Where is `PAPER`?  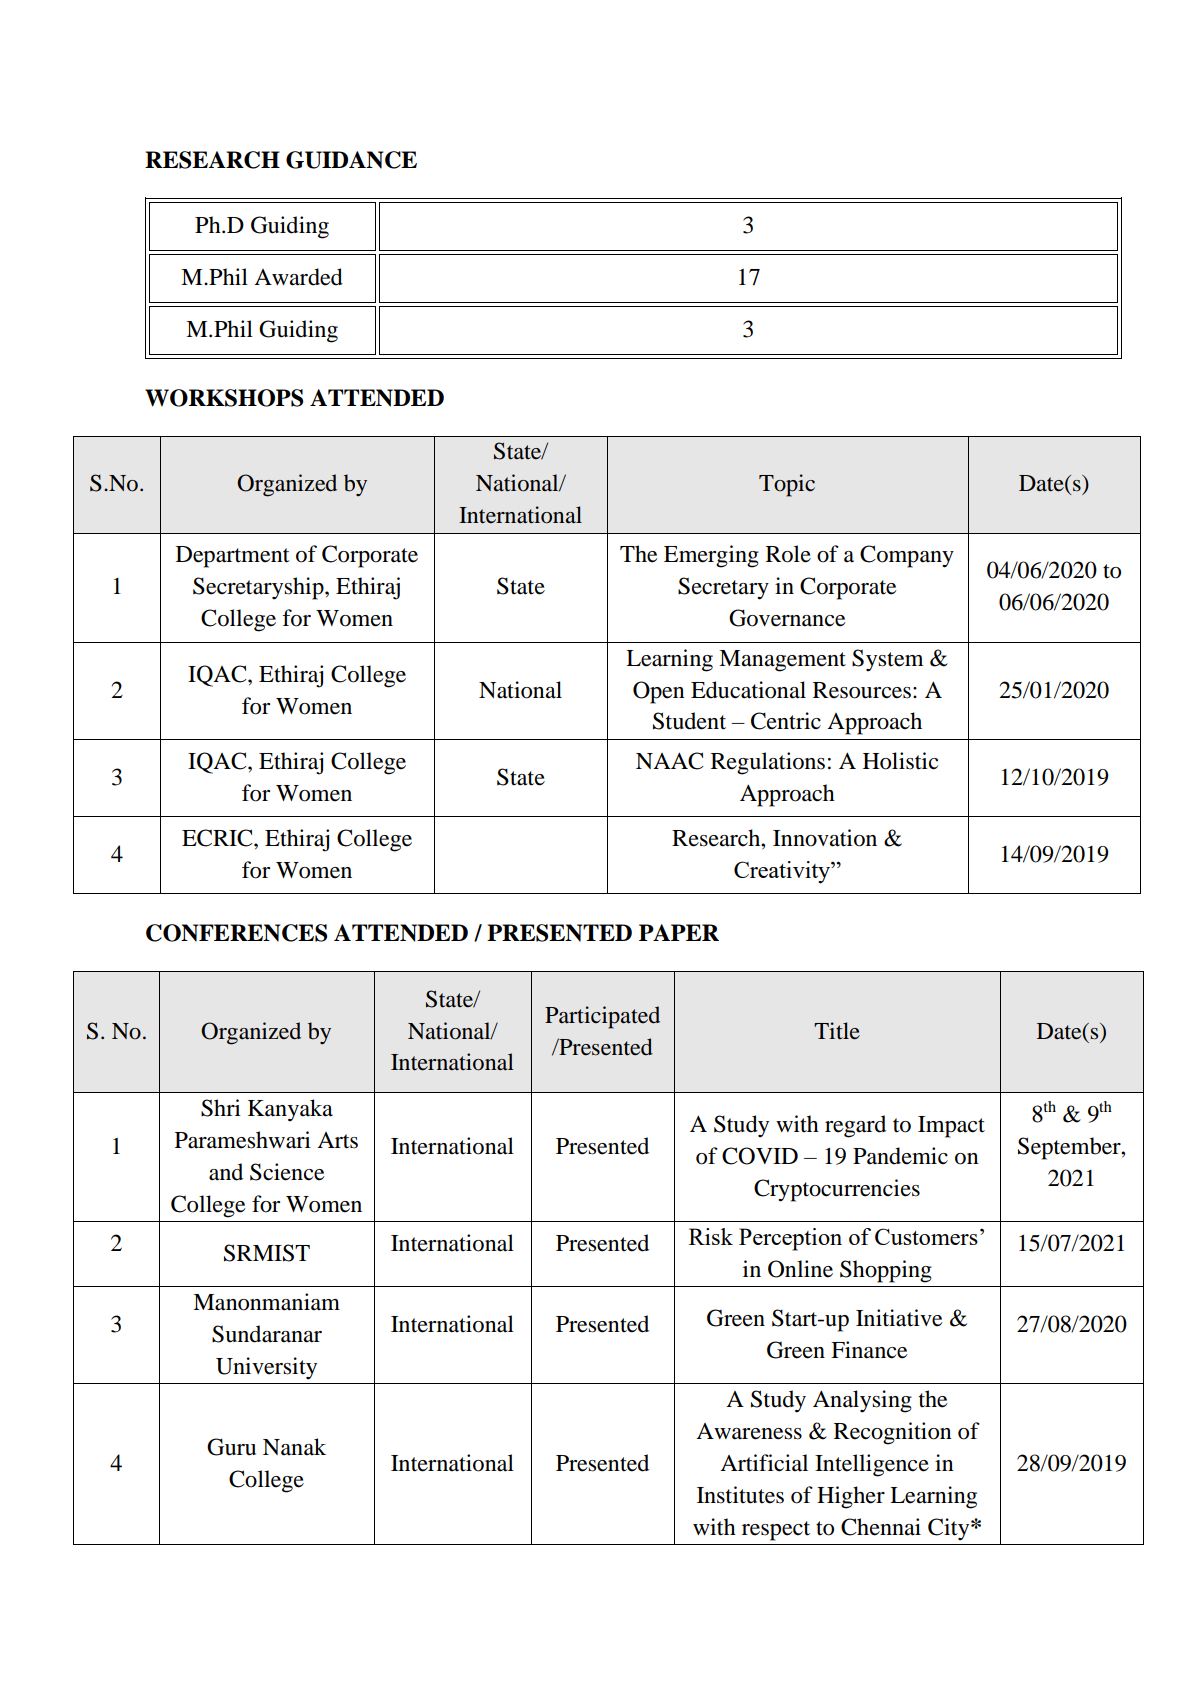
PAPER is located at coordinates (679, 932).
